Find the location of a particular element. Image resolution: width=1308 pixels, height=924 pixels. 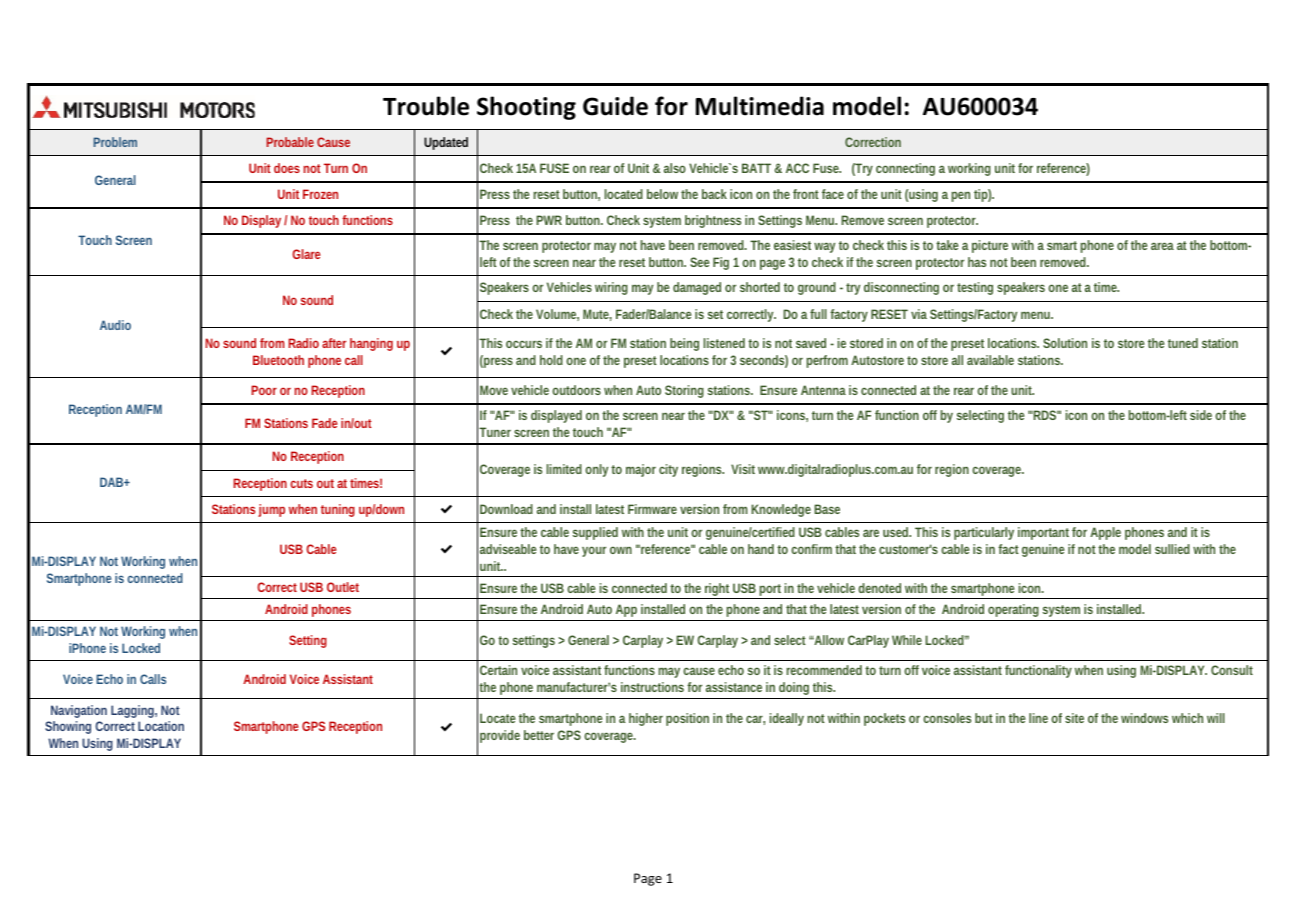

side is located at coordinates (1201, 415).
